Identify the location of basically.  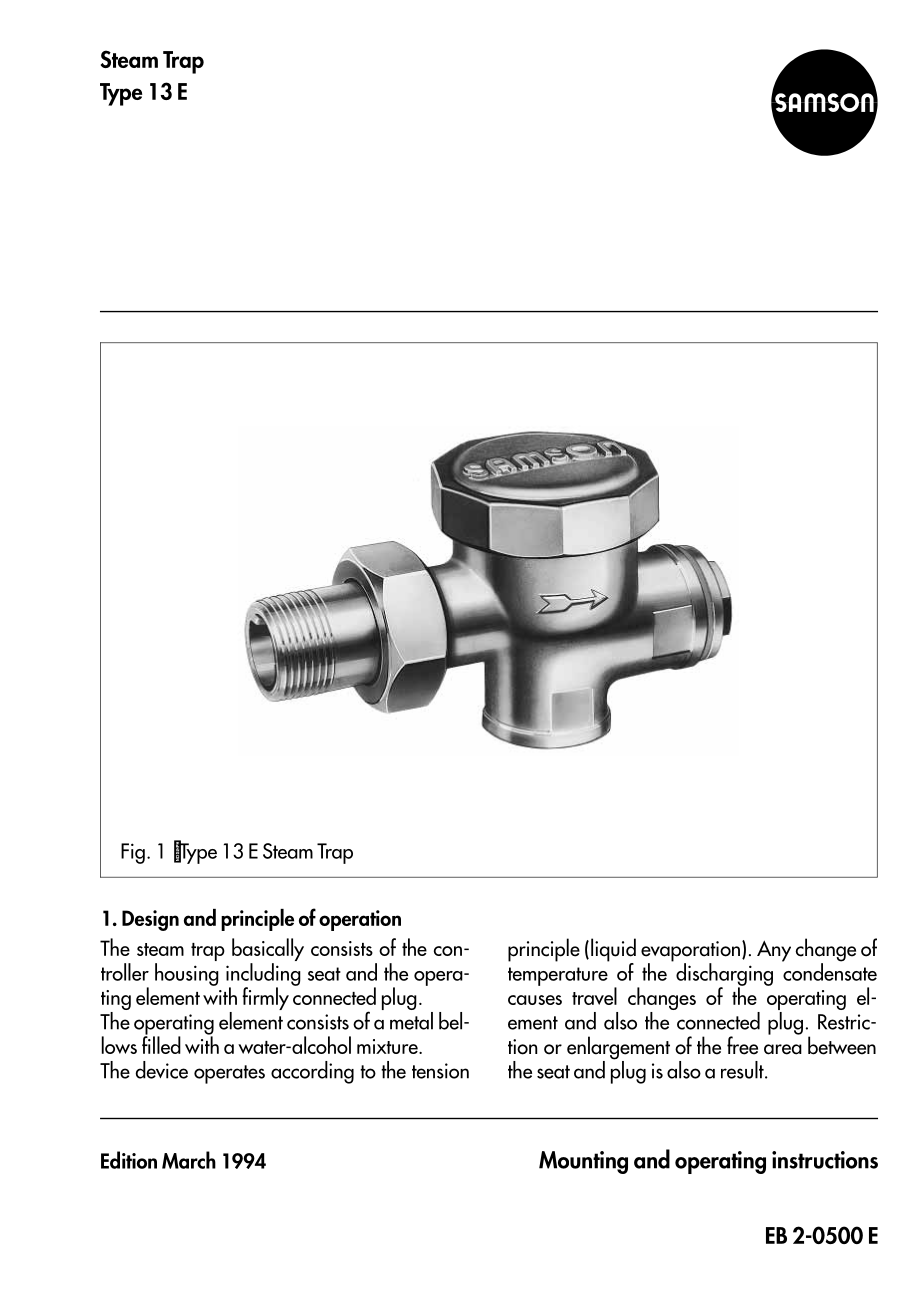
(268, 951).
